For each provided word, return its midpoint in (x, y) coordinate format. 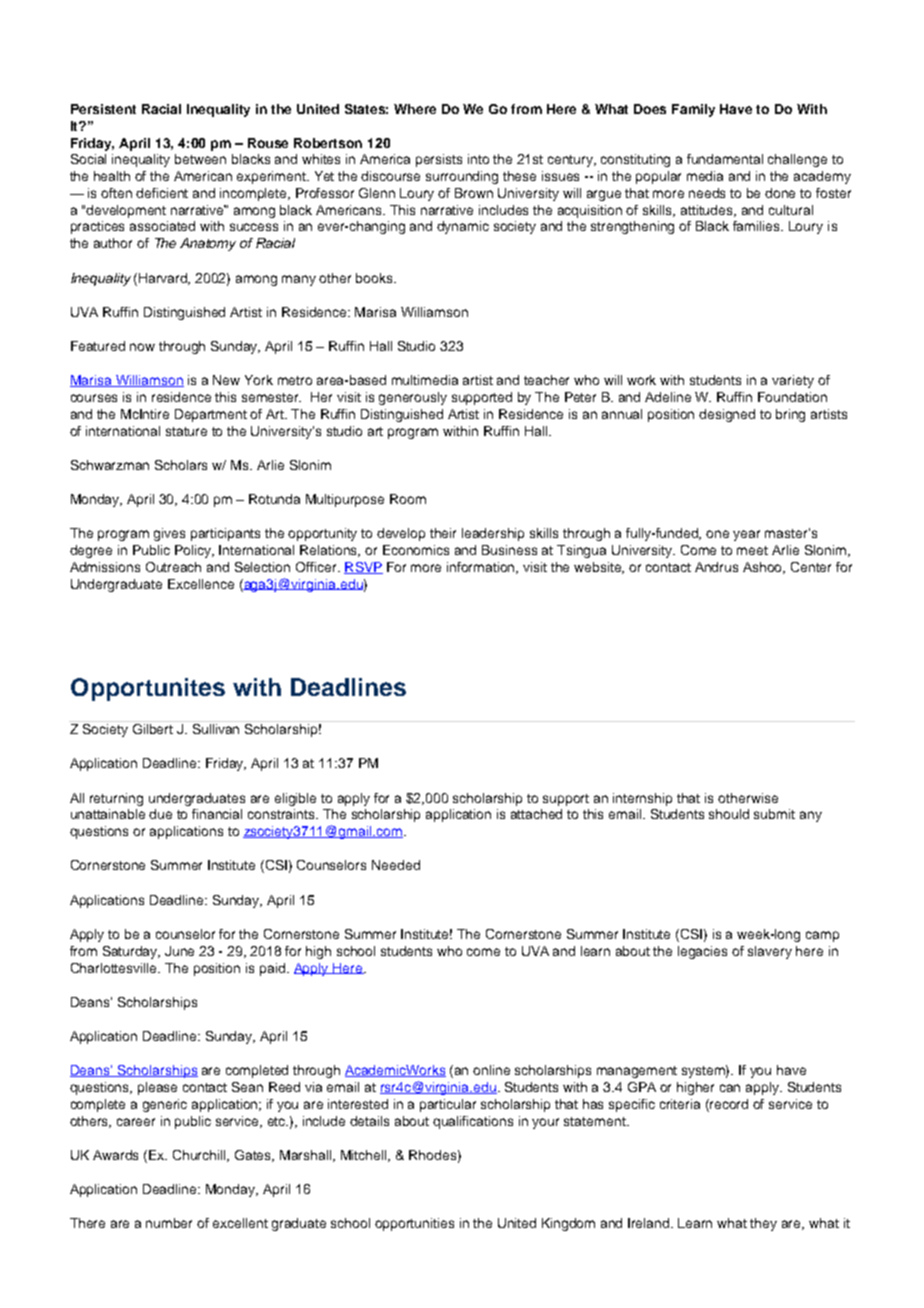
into (478, 159)
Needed (396, 865)
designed (727, 415)
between (200, 159)
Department (211, 415)
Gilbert (153, 727)
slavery (770, 952)
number (169, 1223)
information (482, 568)
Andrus (716, 567)
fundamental (725, 159)
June (179, 951)
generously (413, 398)
